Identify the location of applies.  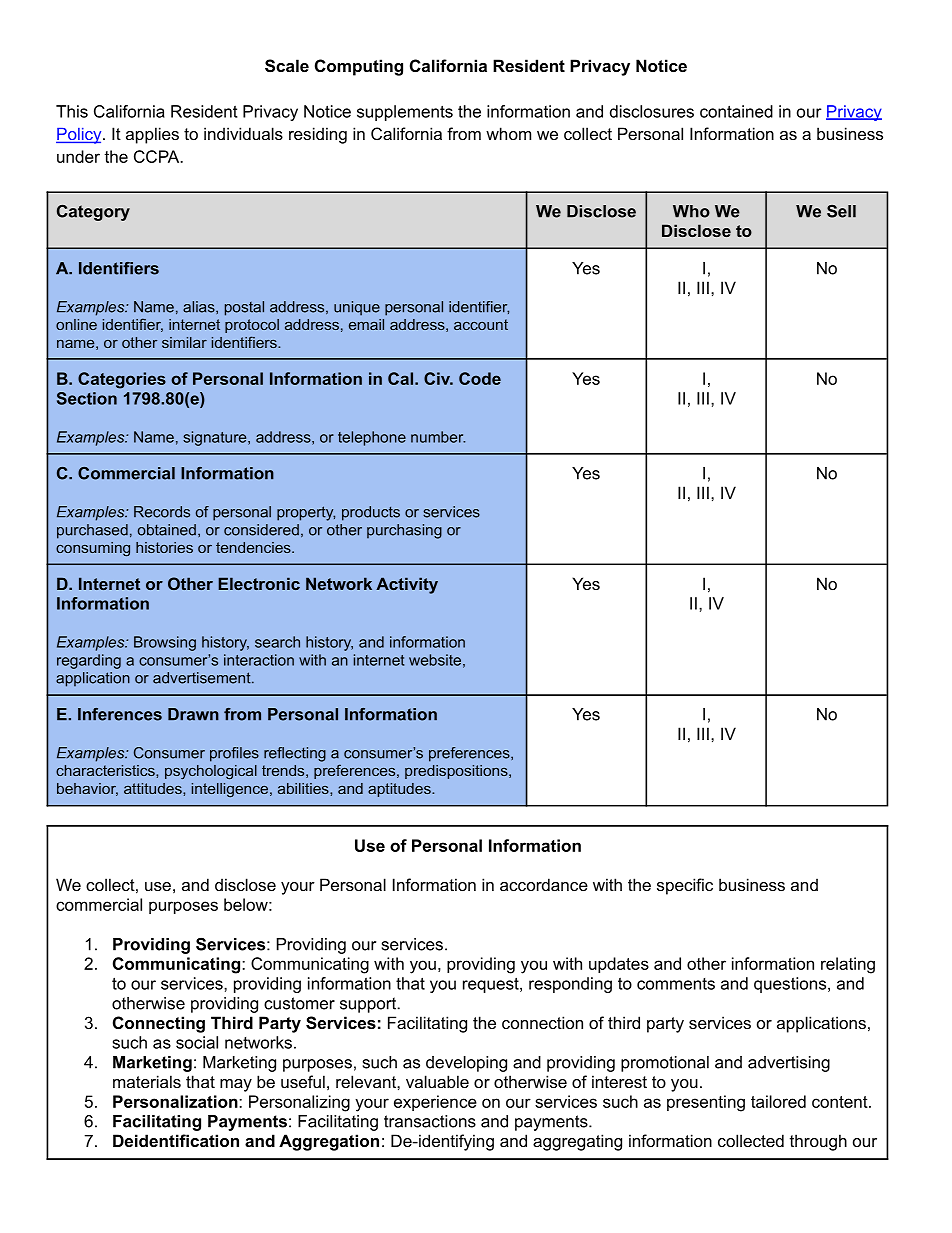
(152, 135).
